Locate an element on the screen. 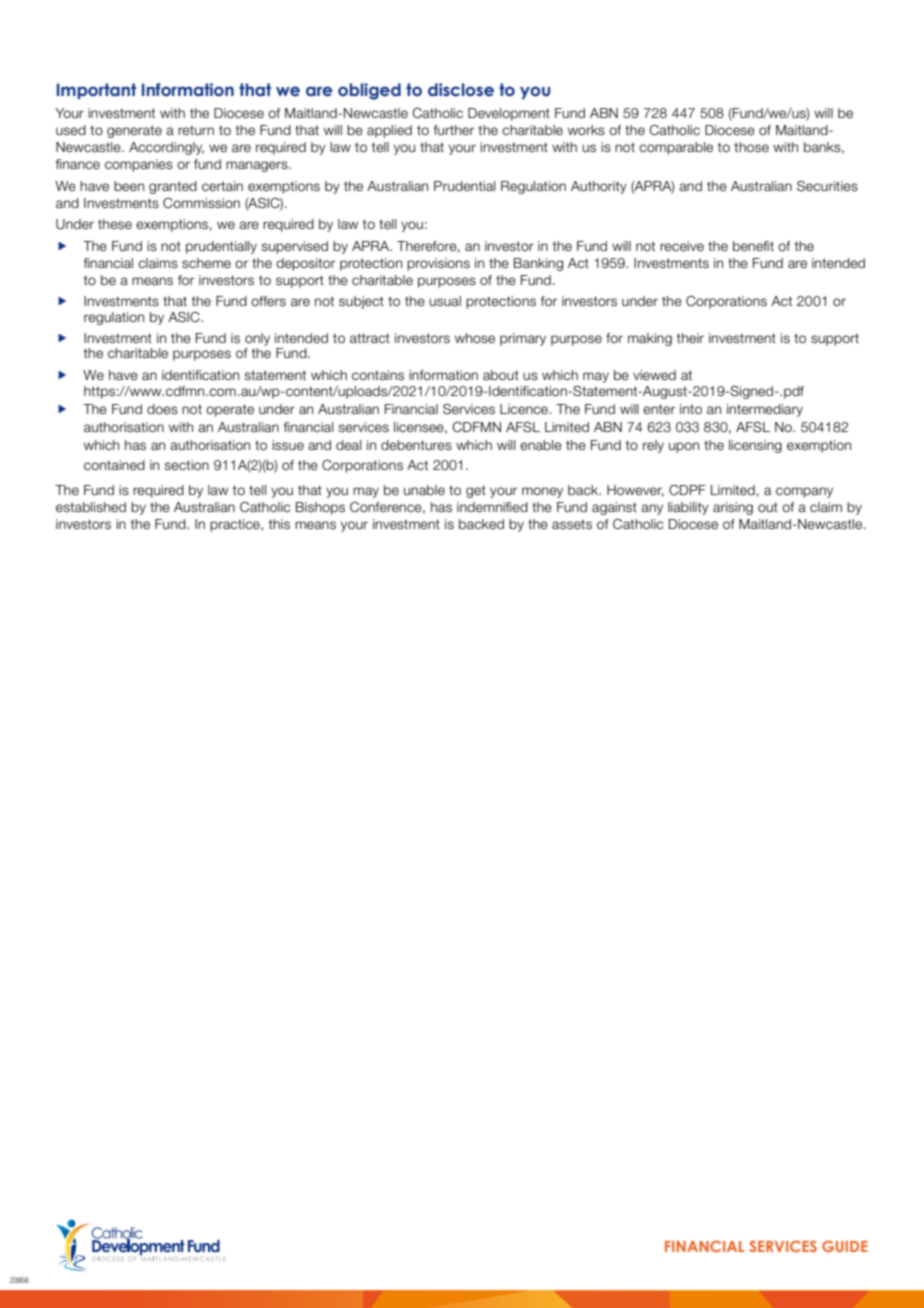 This screenshot has width=924, height=1308. about is located at coordinates (501, 375).
